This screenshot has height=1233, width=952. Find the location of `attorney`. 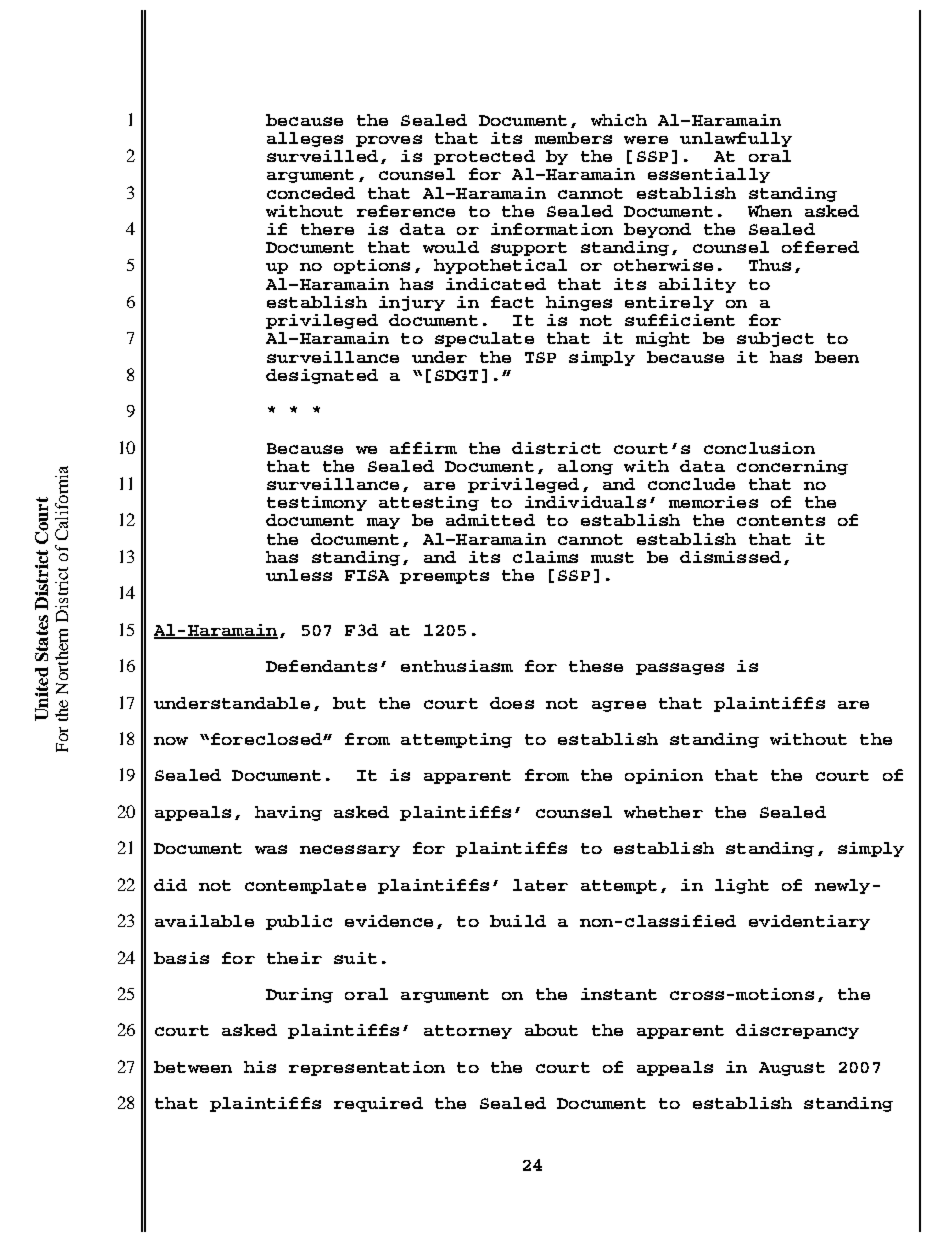

attorney is located at coordinates (468, 1032).
